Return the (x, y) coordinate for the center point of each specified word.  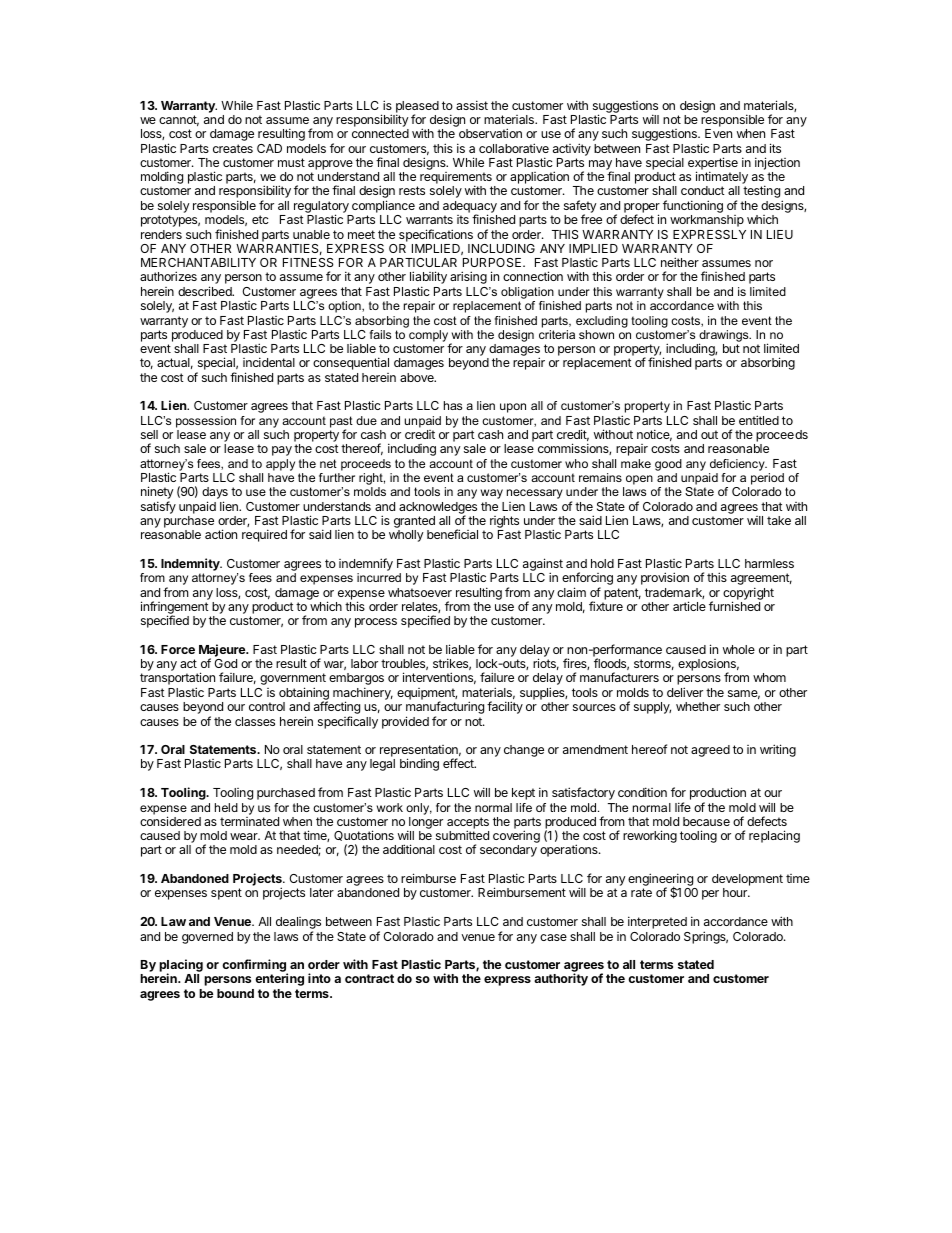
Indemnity (191, 566)
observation (490, 133)
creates (233, 148)
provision (665, 578)
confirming (255, 967)
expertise (713, 164)
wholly (406, 536)
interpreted (657, 922)
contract (369, 978)
